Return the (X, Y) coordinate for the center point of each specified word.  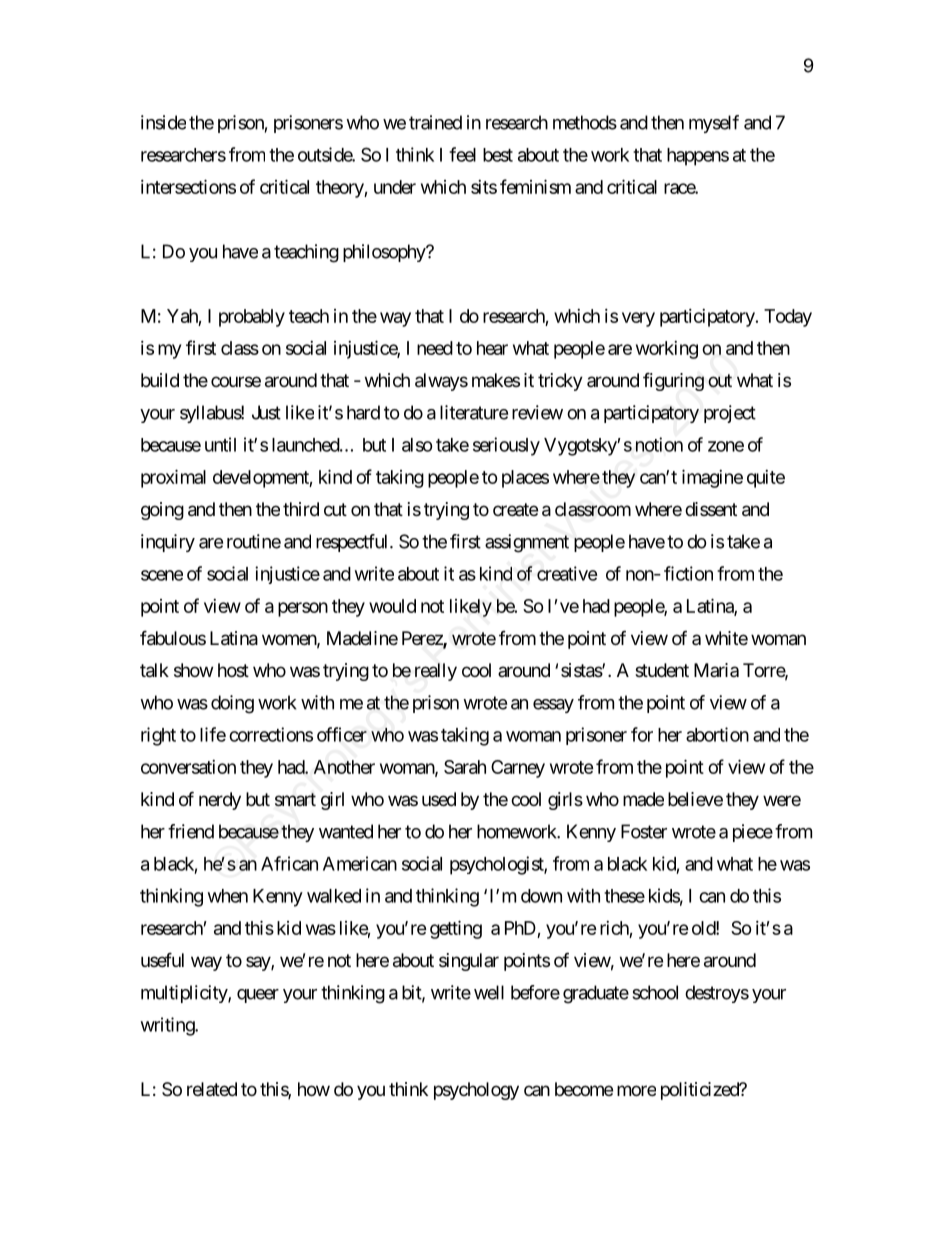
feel (462, 154)
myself (714, 124)
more (636, 1090)
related (212, 1089)
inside (163, 122)
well (489, 992)
